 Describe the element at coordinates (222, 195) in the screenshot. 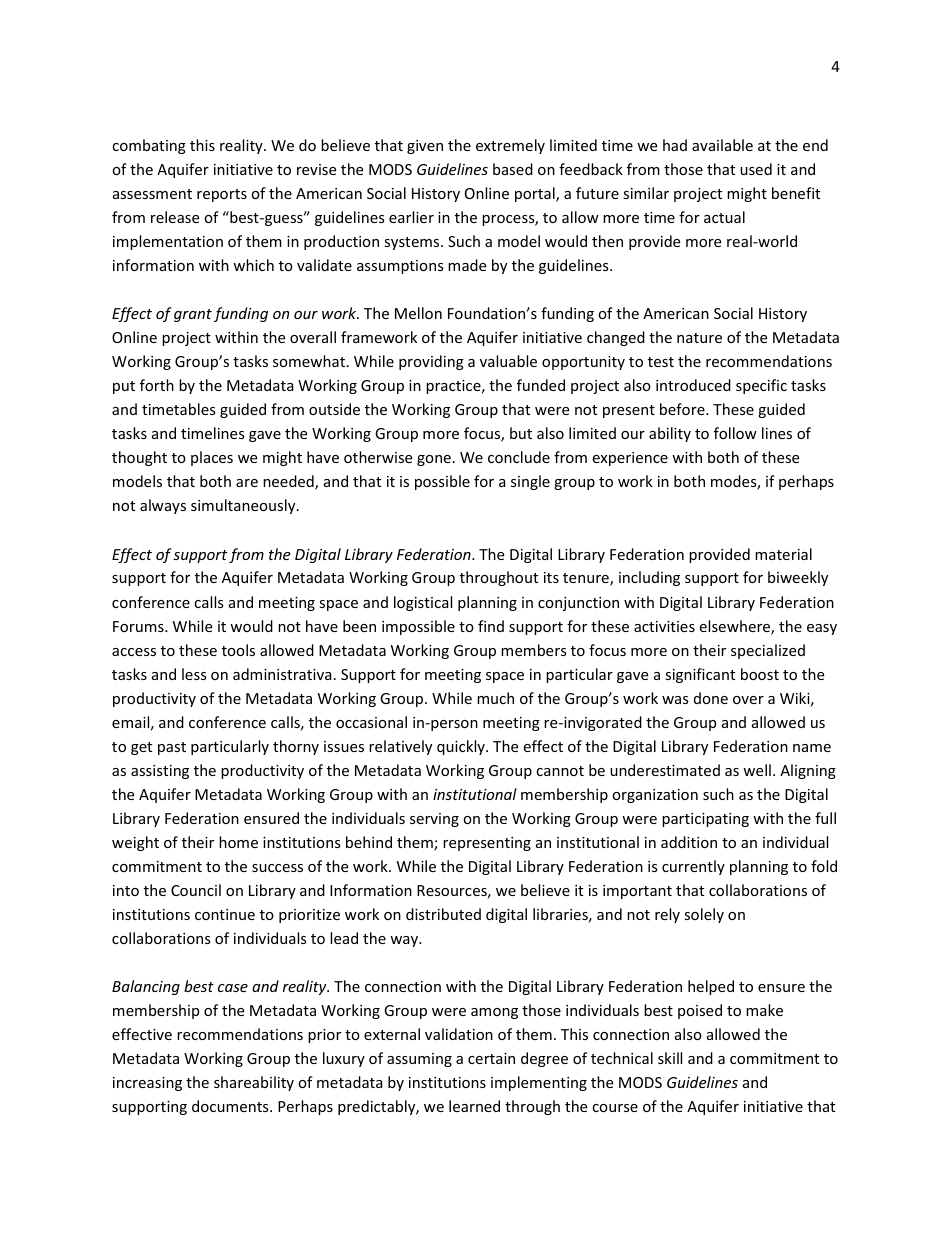

I see `reports` at that location.
